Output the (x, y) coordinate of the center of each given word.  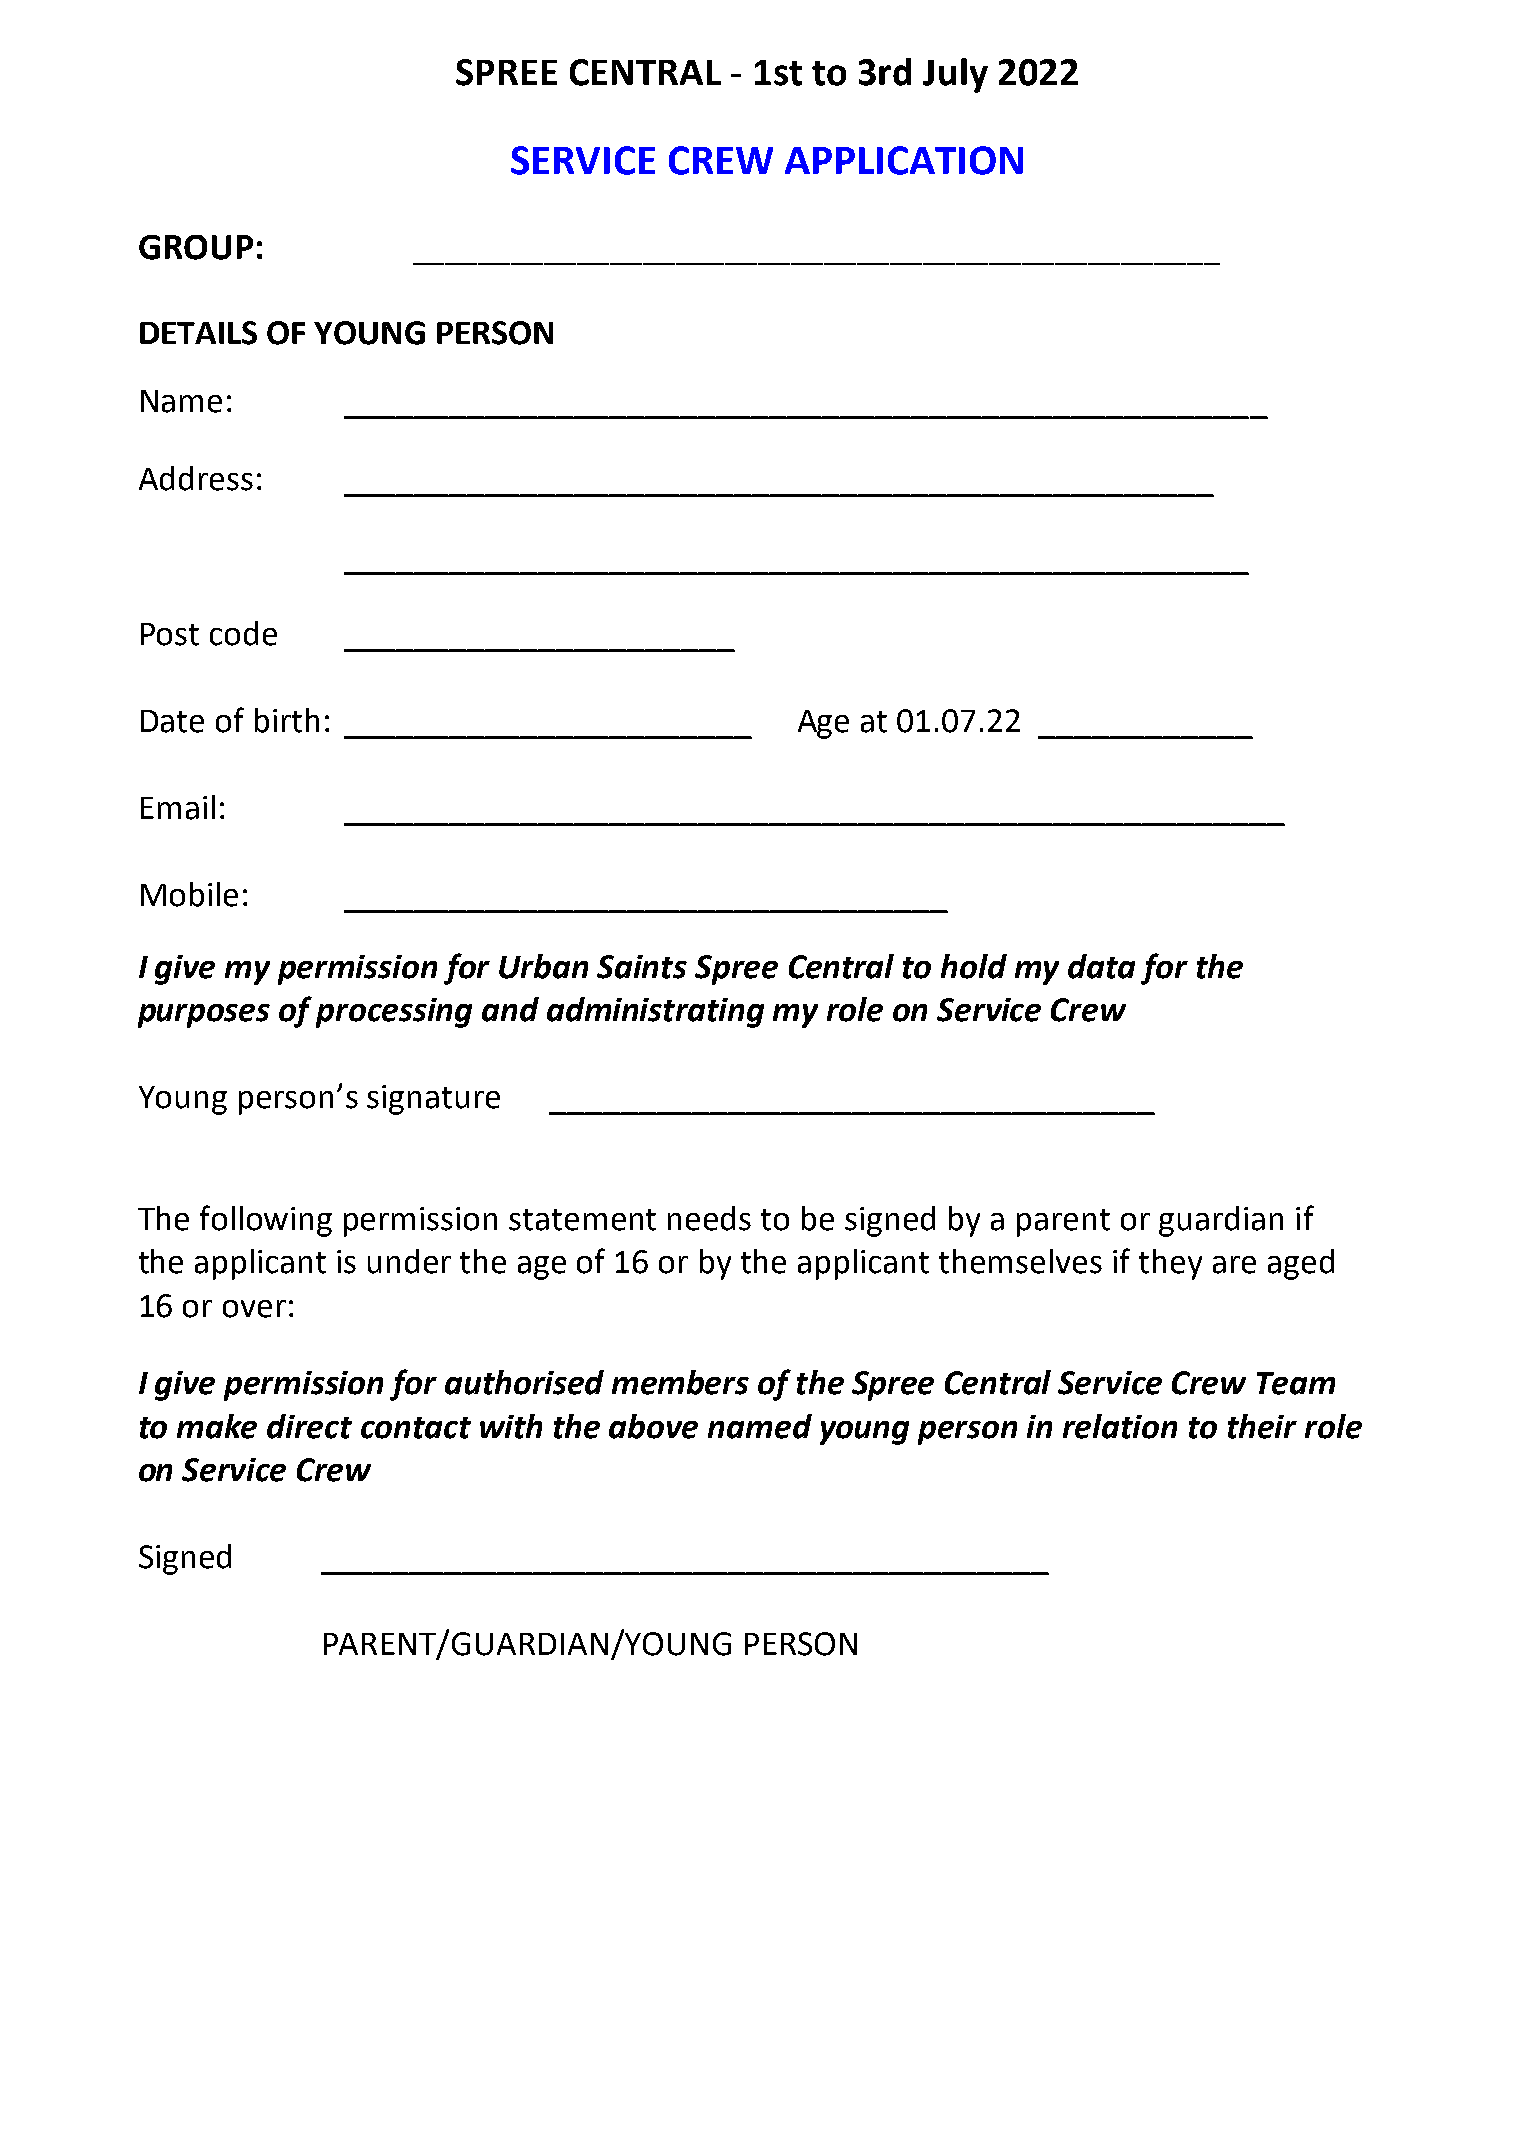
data (1101, 966)
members (680, 1382)
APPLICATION (904, 160)
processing (394, 1013)
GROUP (196, 247)
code (243, 633)
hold (974, 966)
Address (196, 478)
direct (309, 1426)
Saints (642, 967)
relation (1120, 1426)
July (955, 75)
